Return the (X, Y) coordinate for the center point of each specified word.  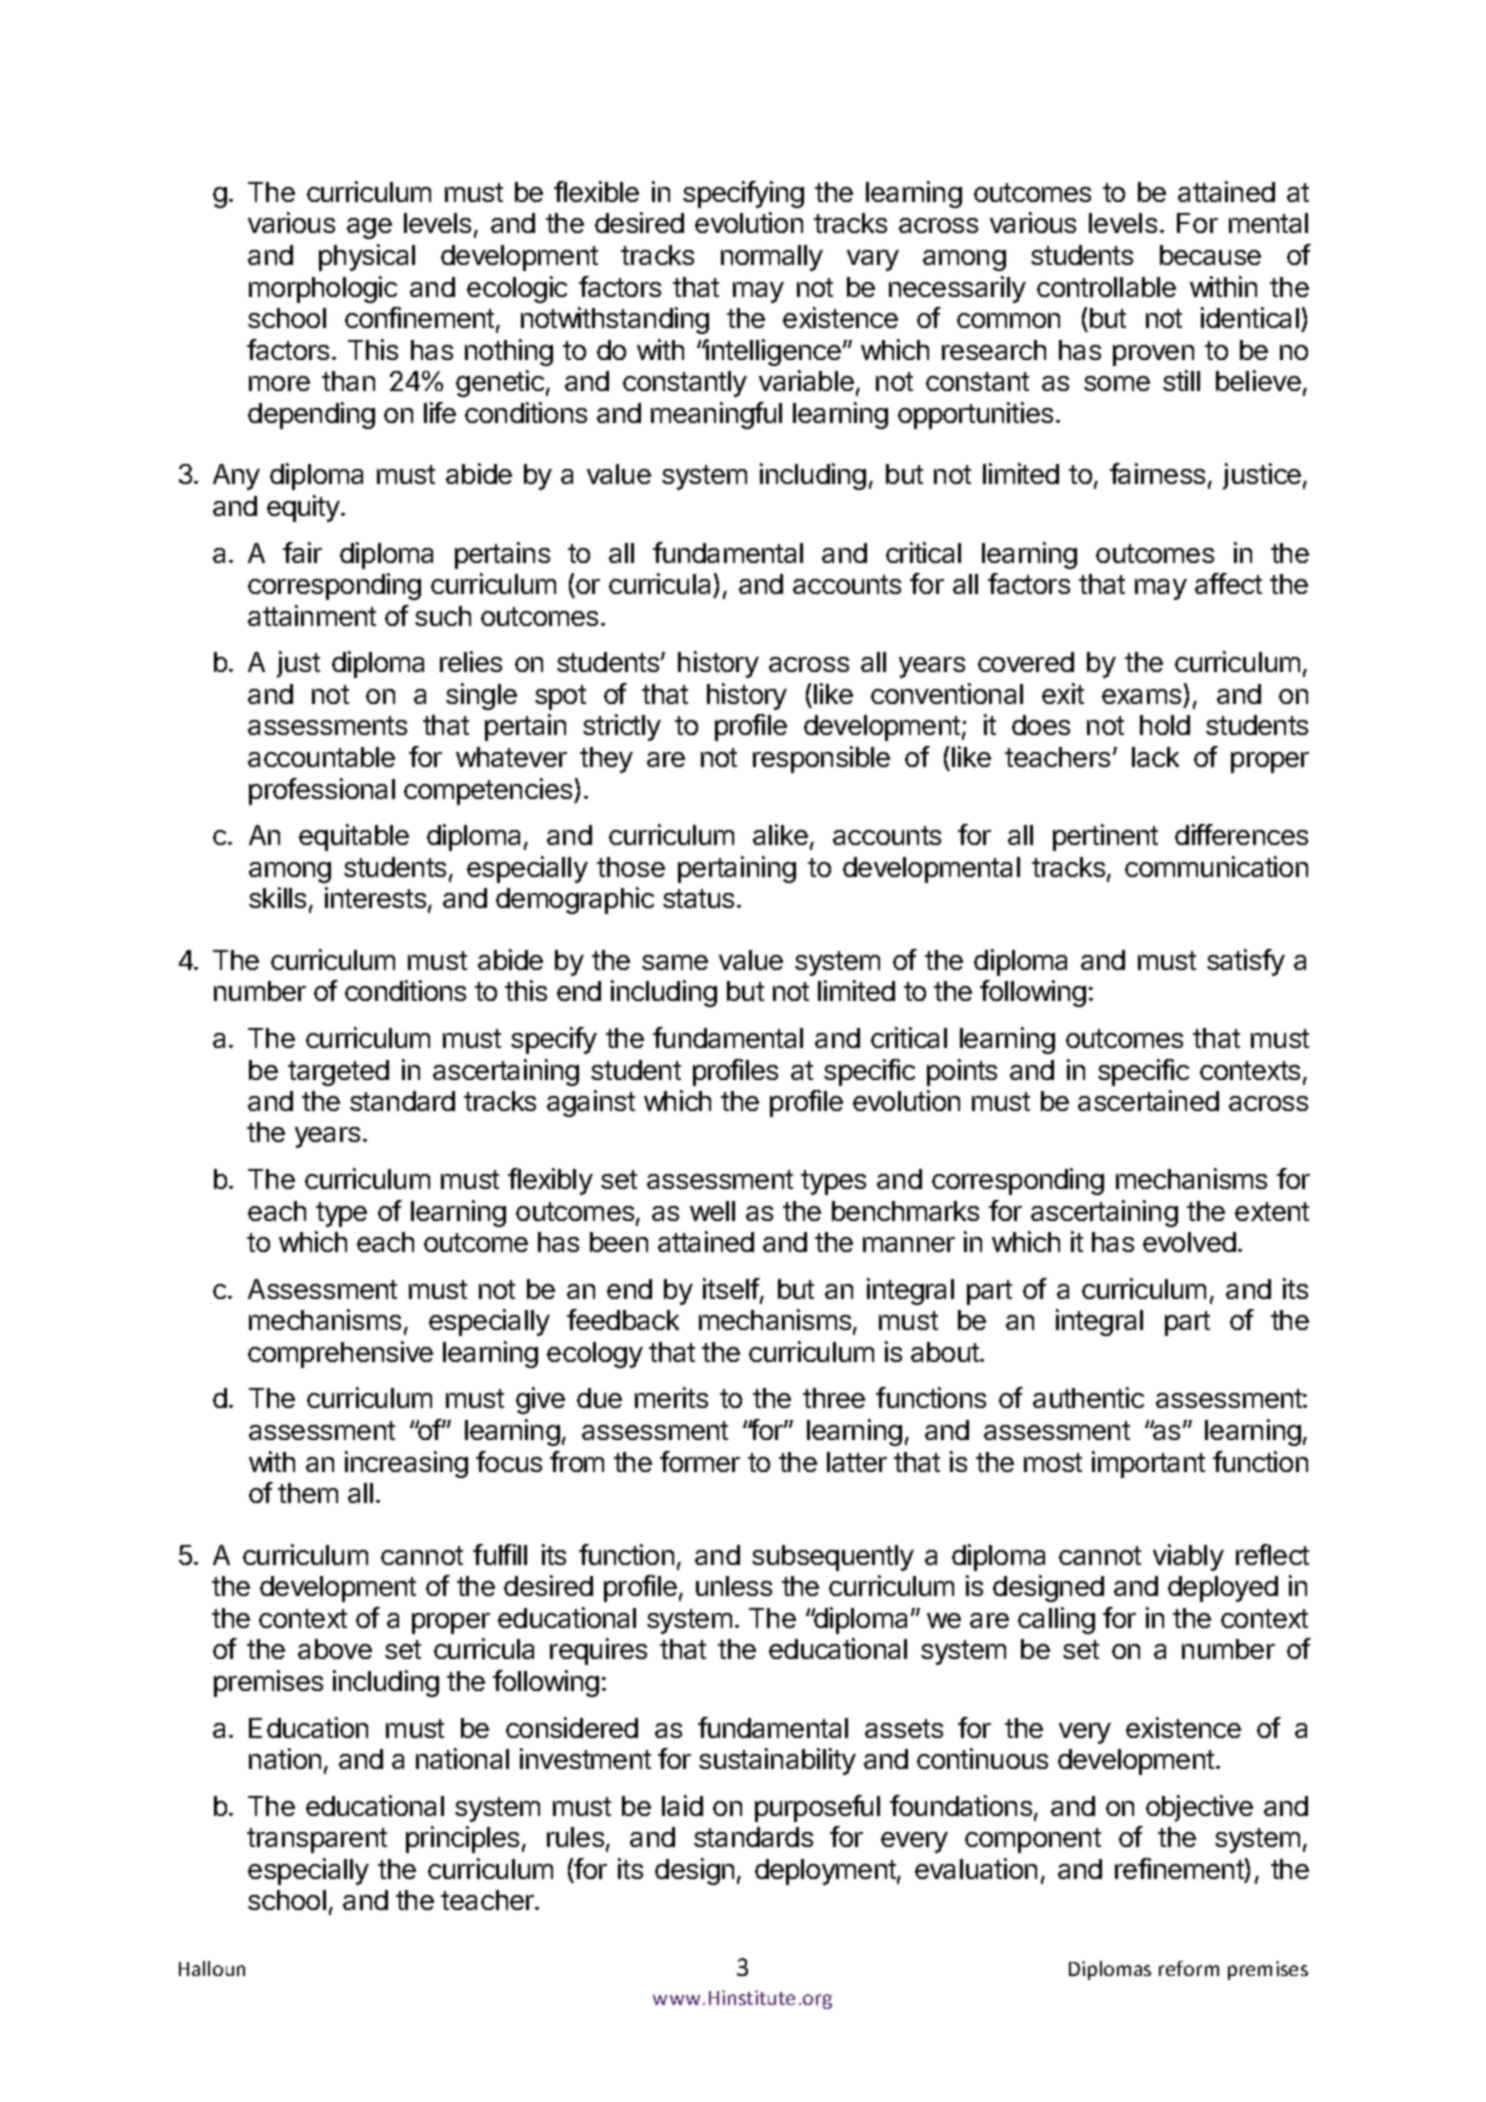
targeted (338, 1073)
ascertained (1148, 1100)
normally (772, 258)
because (1210, 255)
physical (367, 257)
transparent (317, 1840)
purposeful (817, 1808)
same (675, 962)
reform (1189, 1968)
